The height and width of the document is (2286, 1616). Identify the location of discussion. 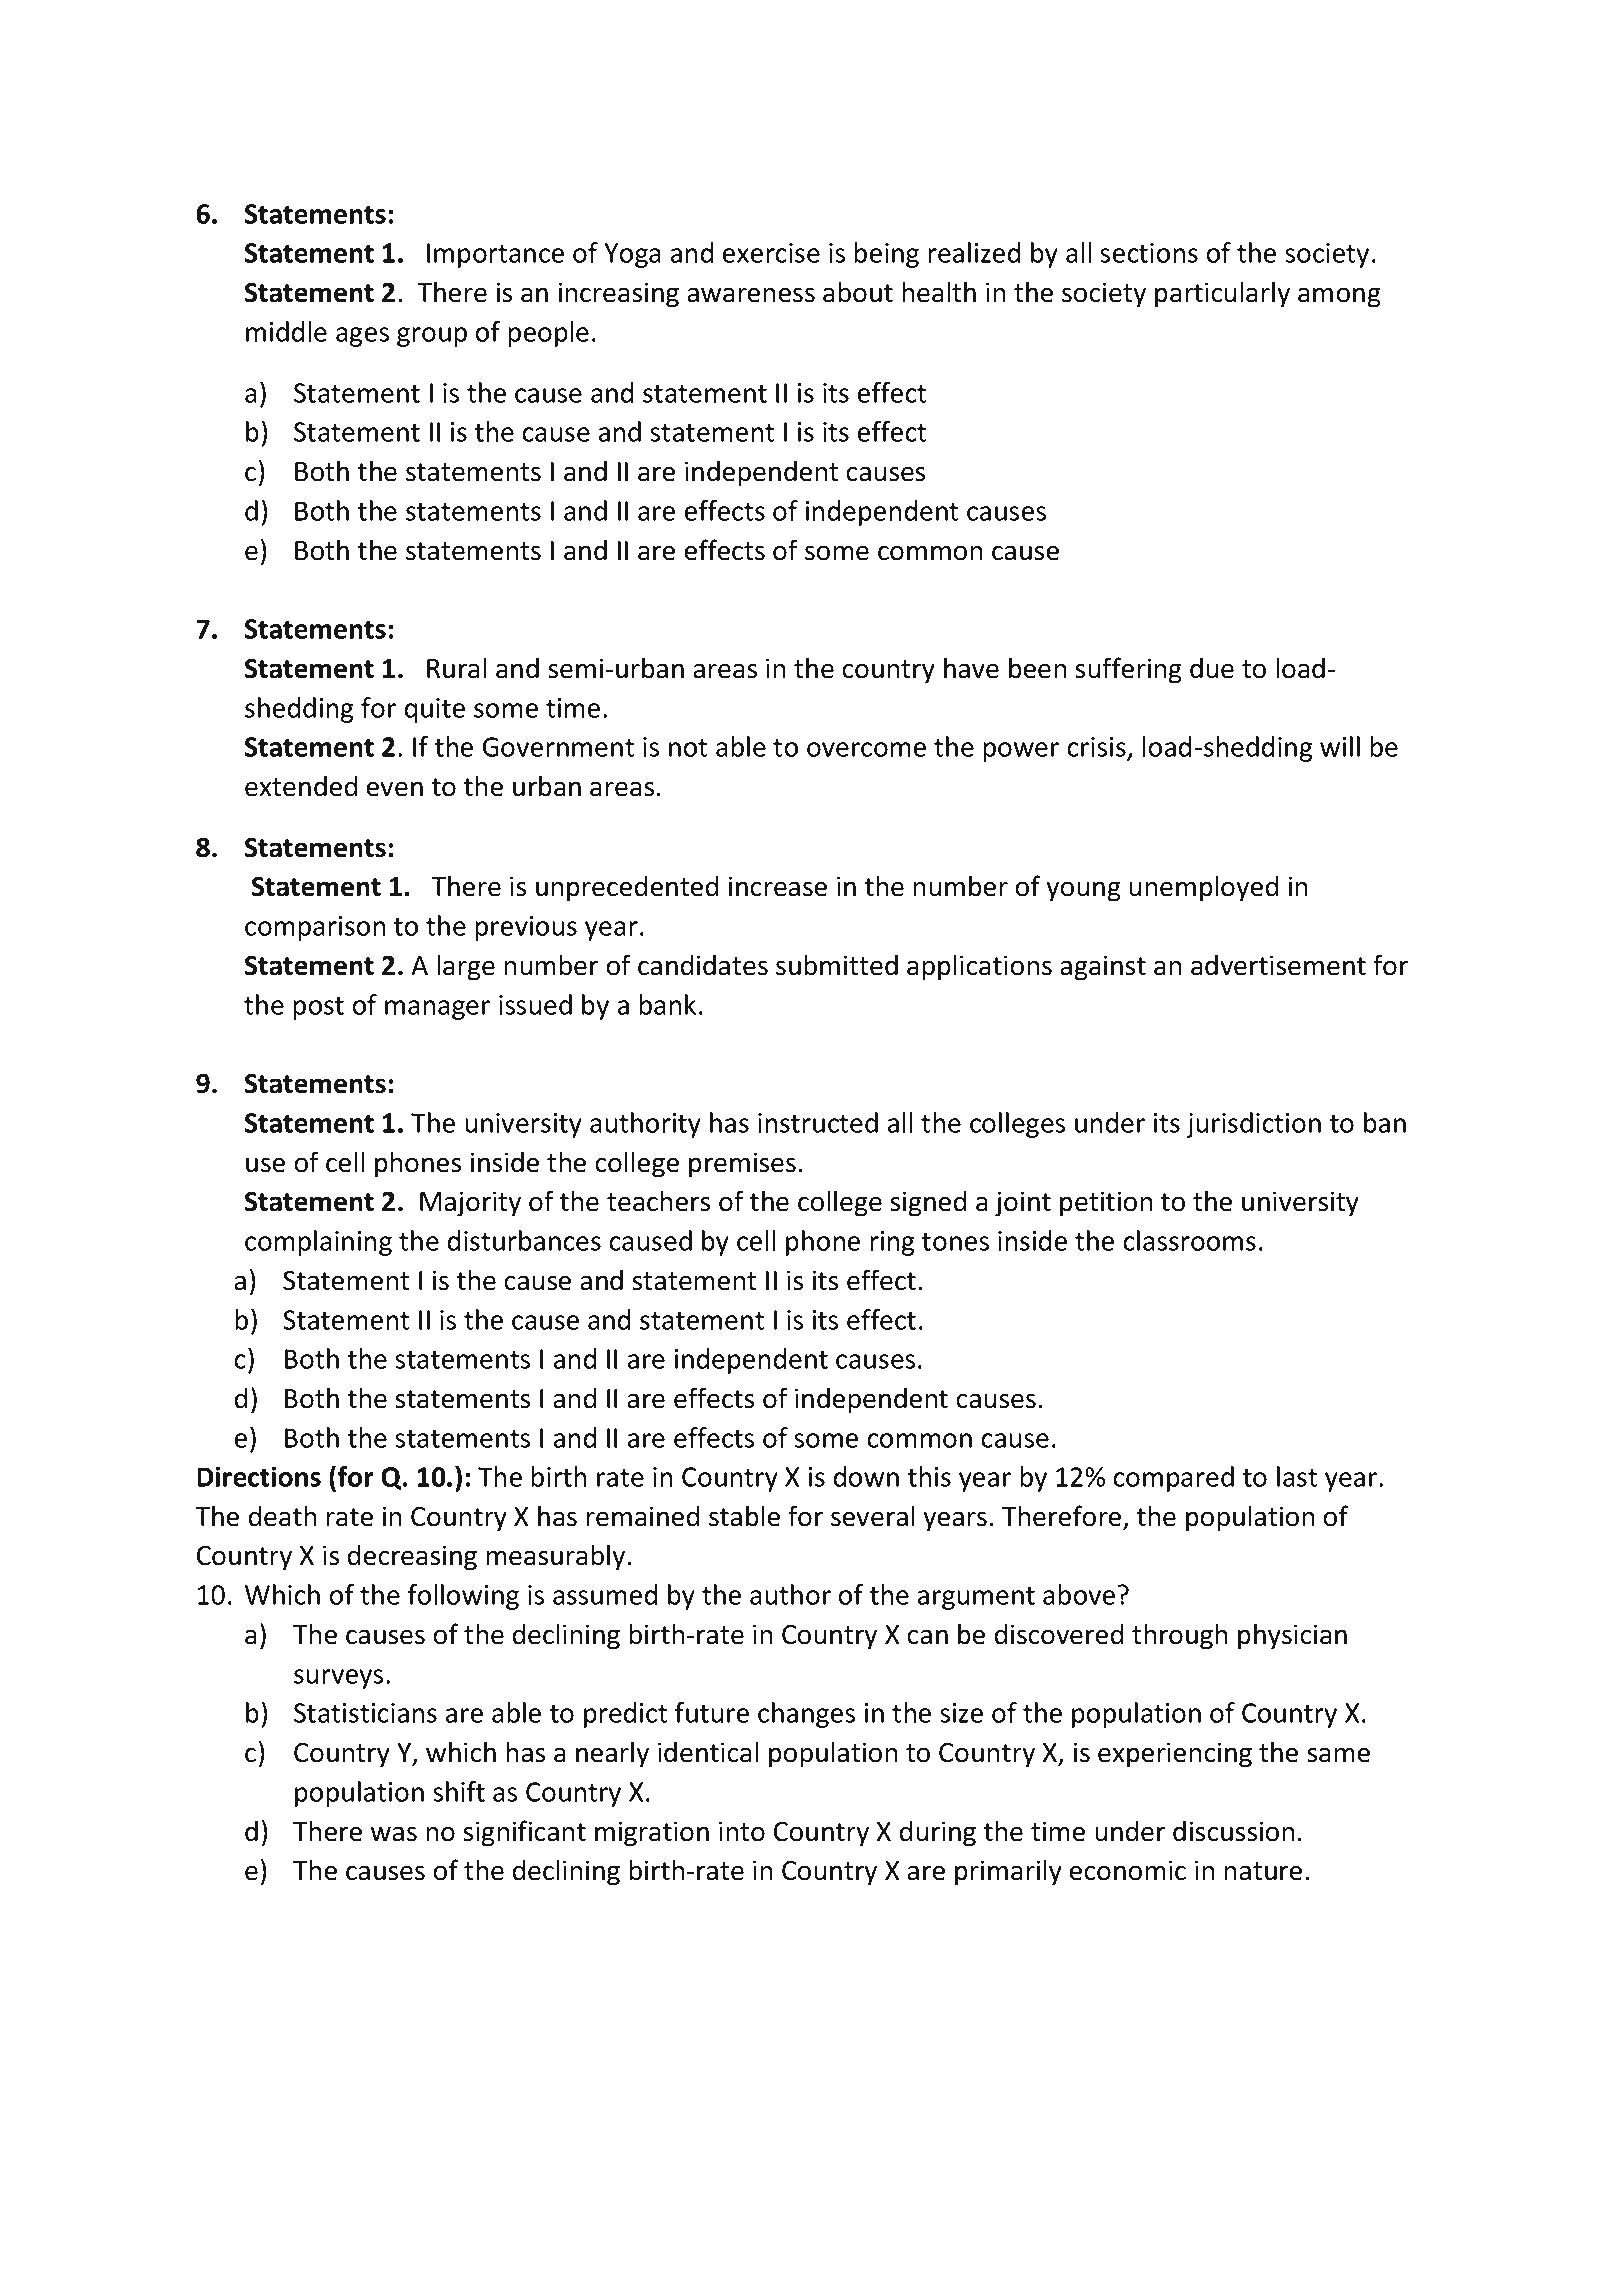
(1233, 1831).
